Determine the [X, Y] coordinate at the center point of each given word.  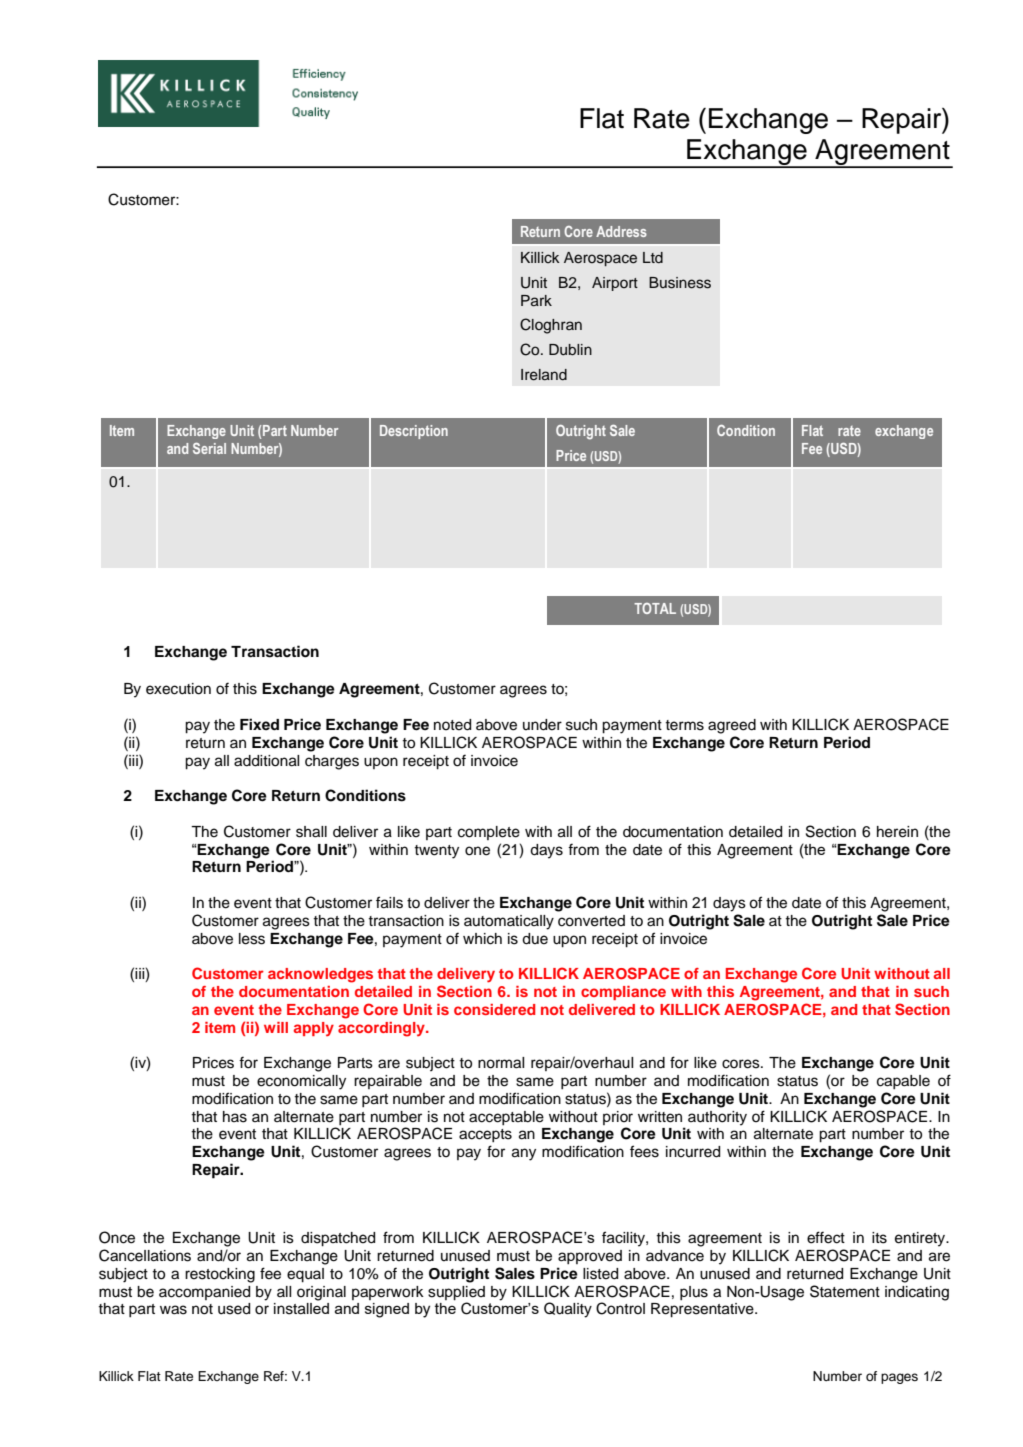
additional [266, 761]
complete [489, 833]
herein [897, 832]
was [173, 1310]
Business [680, 283]
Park [536, 300]
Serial [209, 448]
